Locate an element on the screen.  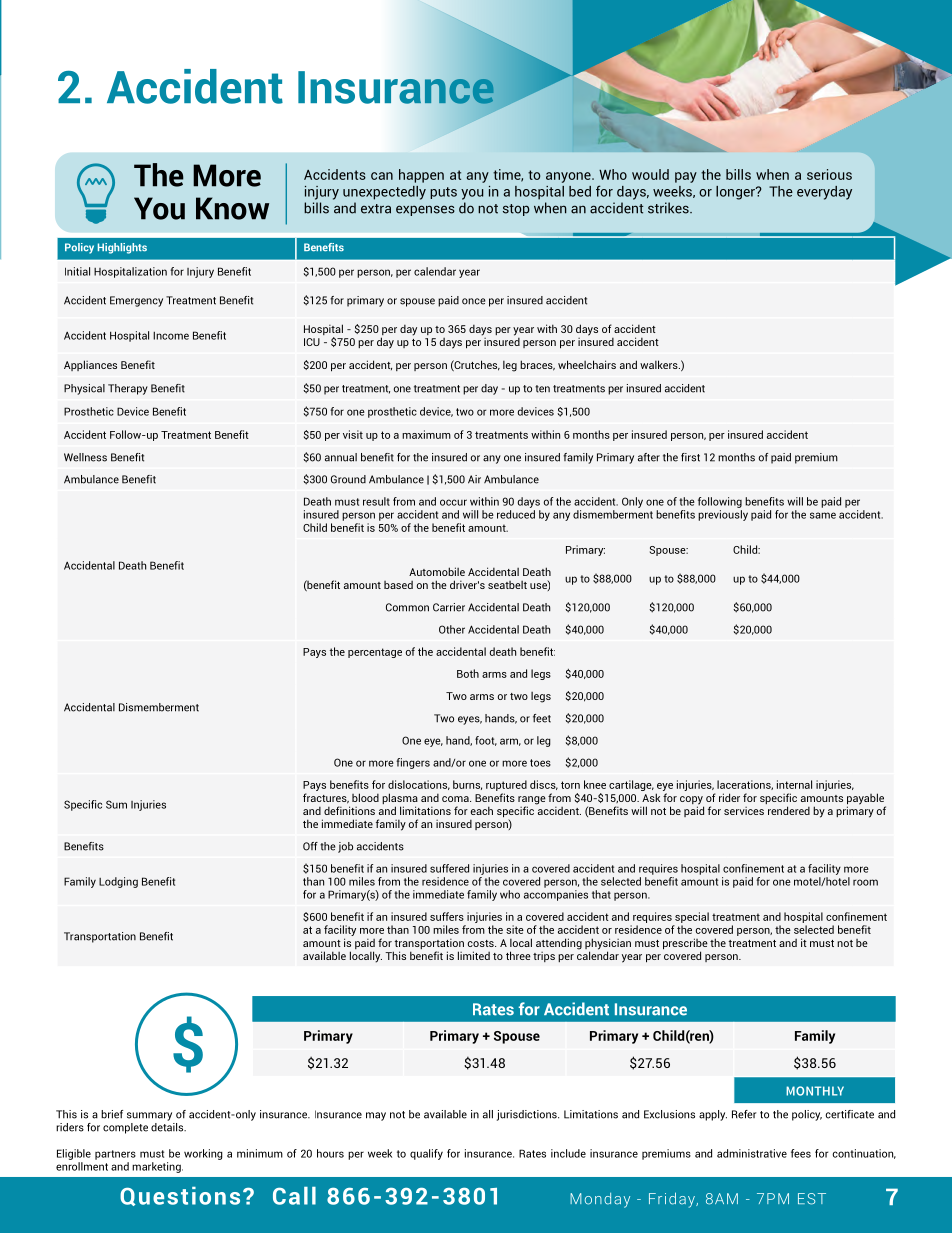
Wellness is located at coordinates (85, 457).
